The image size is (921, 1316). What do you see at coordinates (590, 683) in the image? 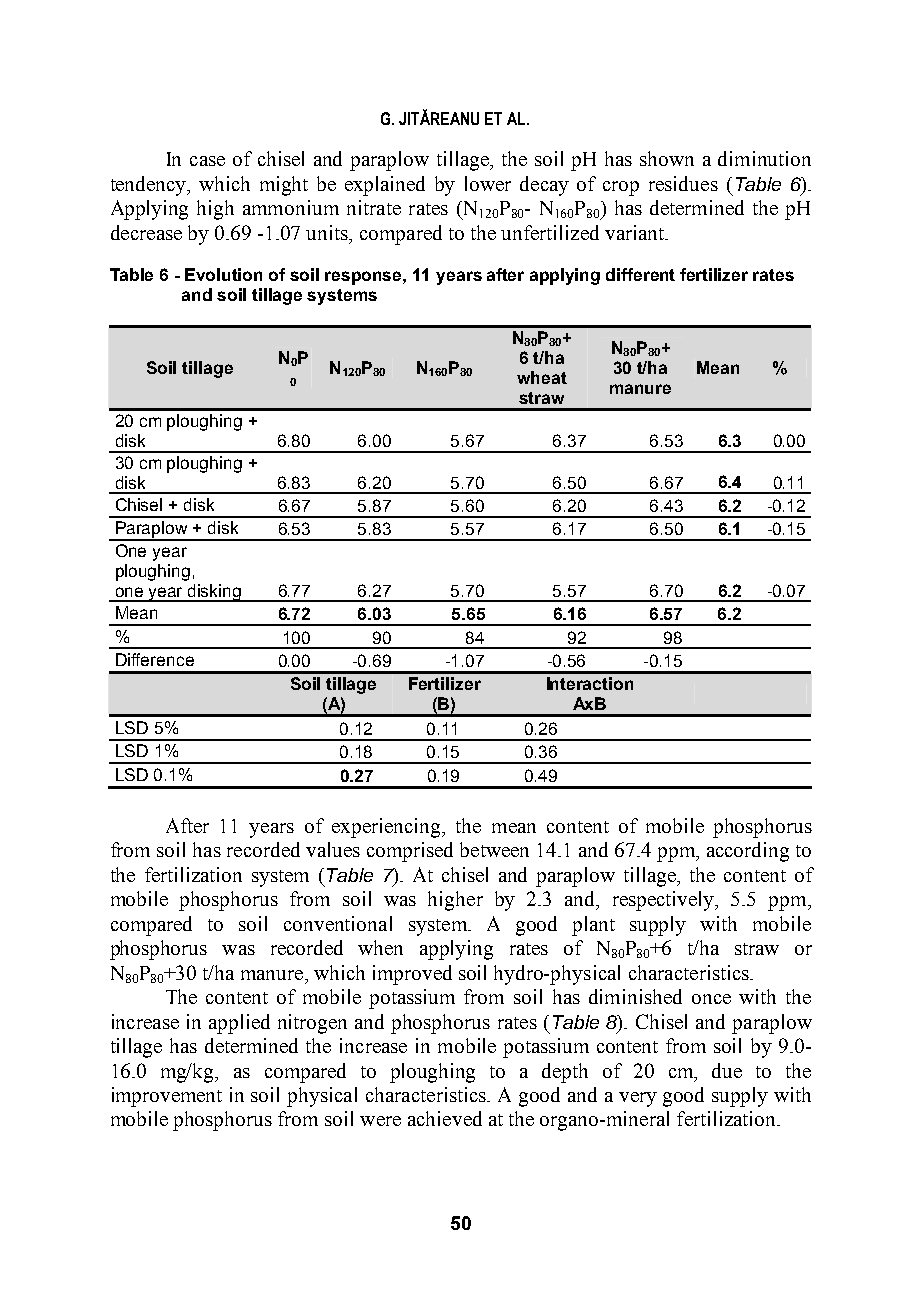
I see `Interaction` at bounding box center [590, 683].
